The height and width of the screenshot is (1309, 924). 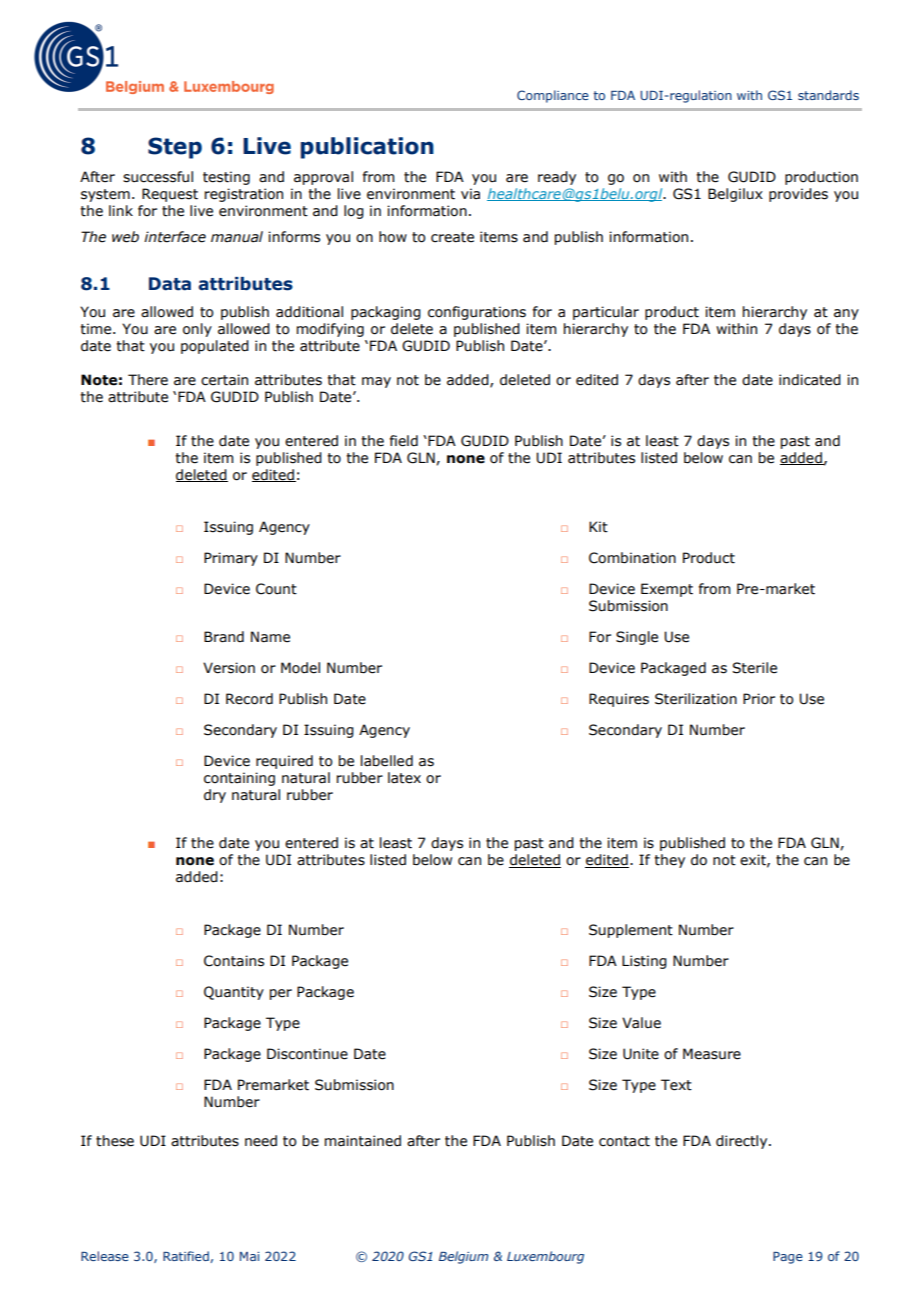 I want to click on Step, so click(x=175, y=148).
